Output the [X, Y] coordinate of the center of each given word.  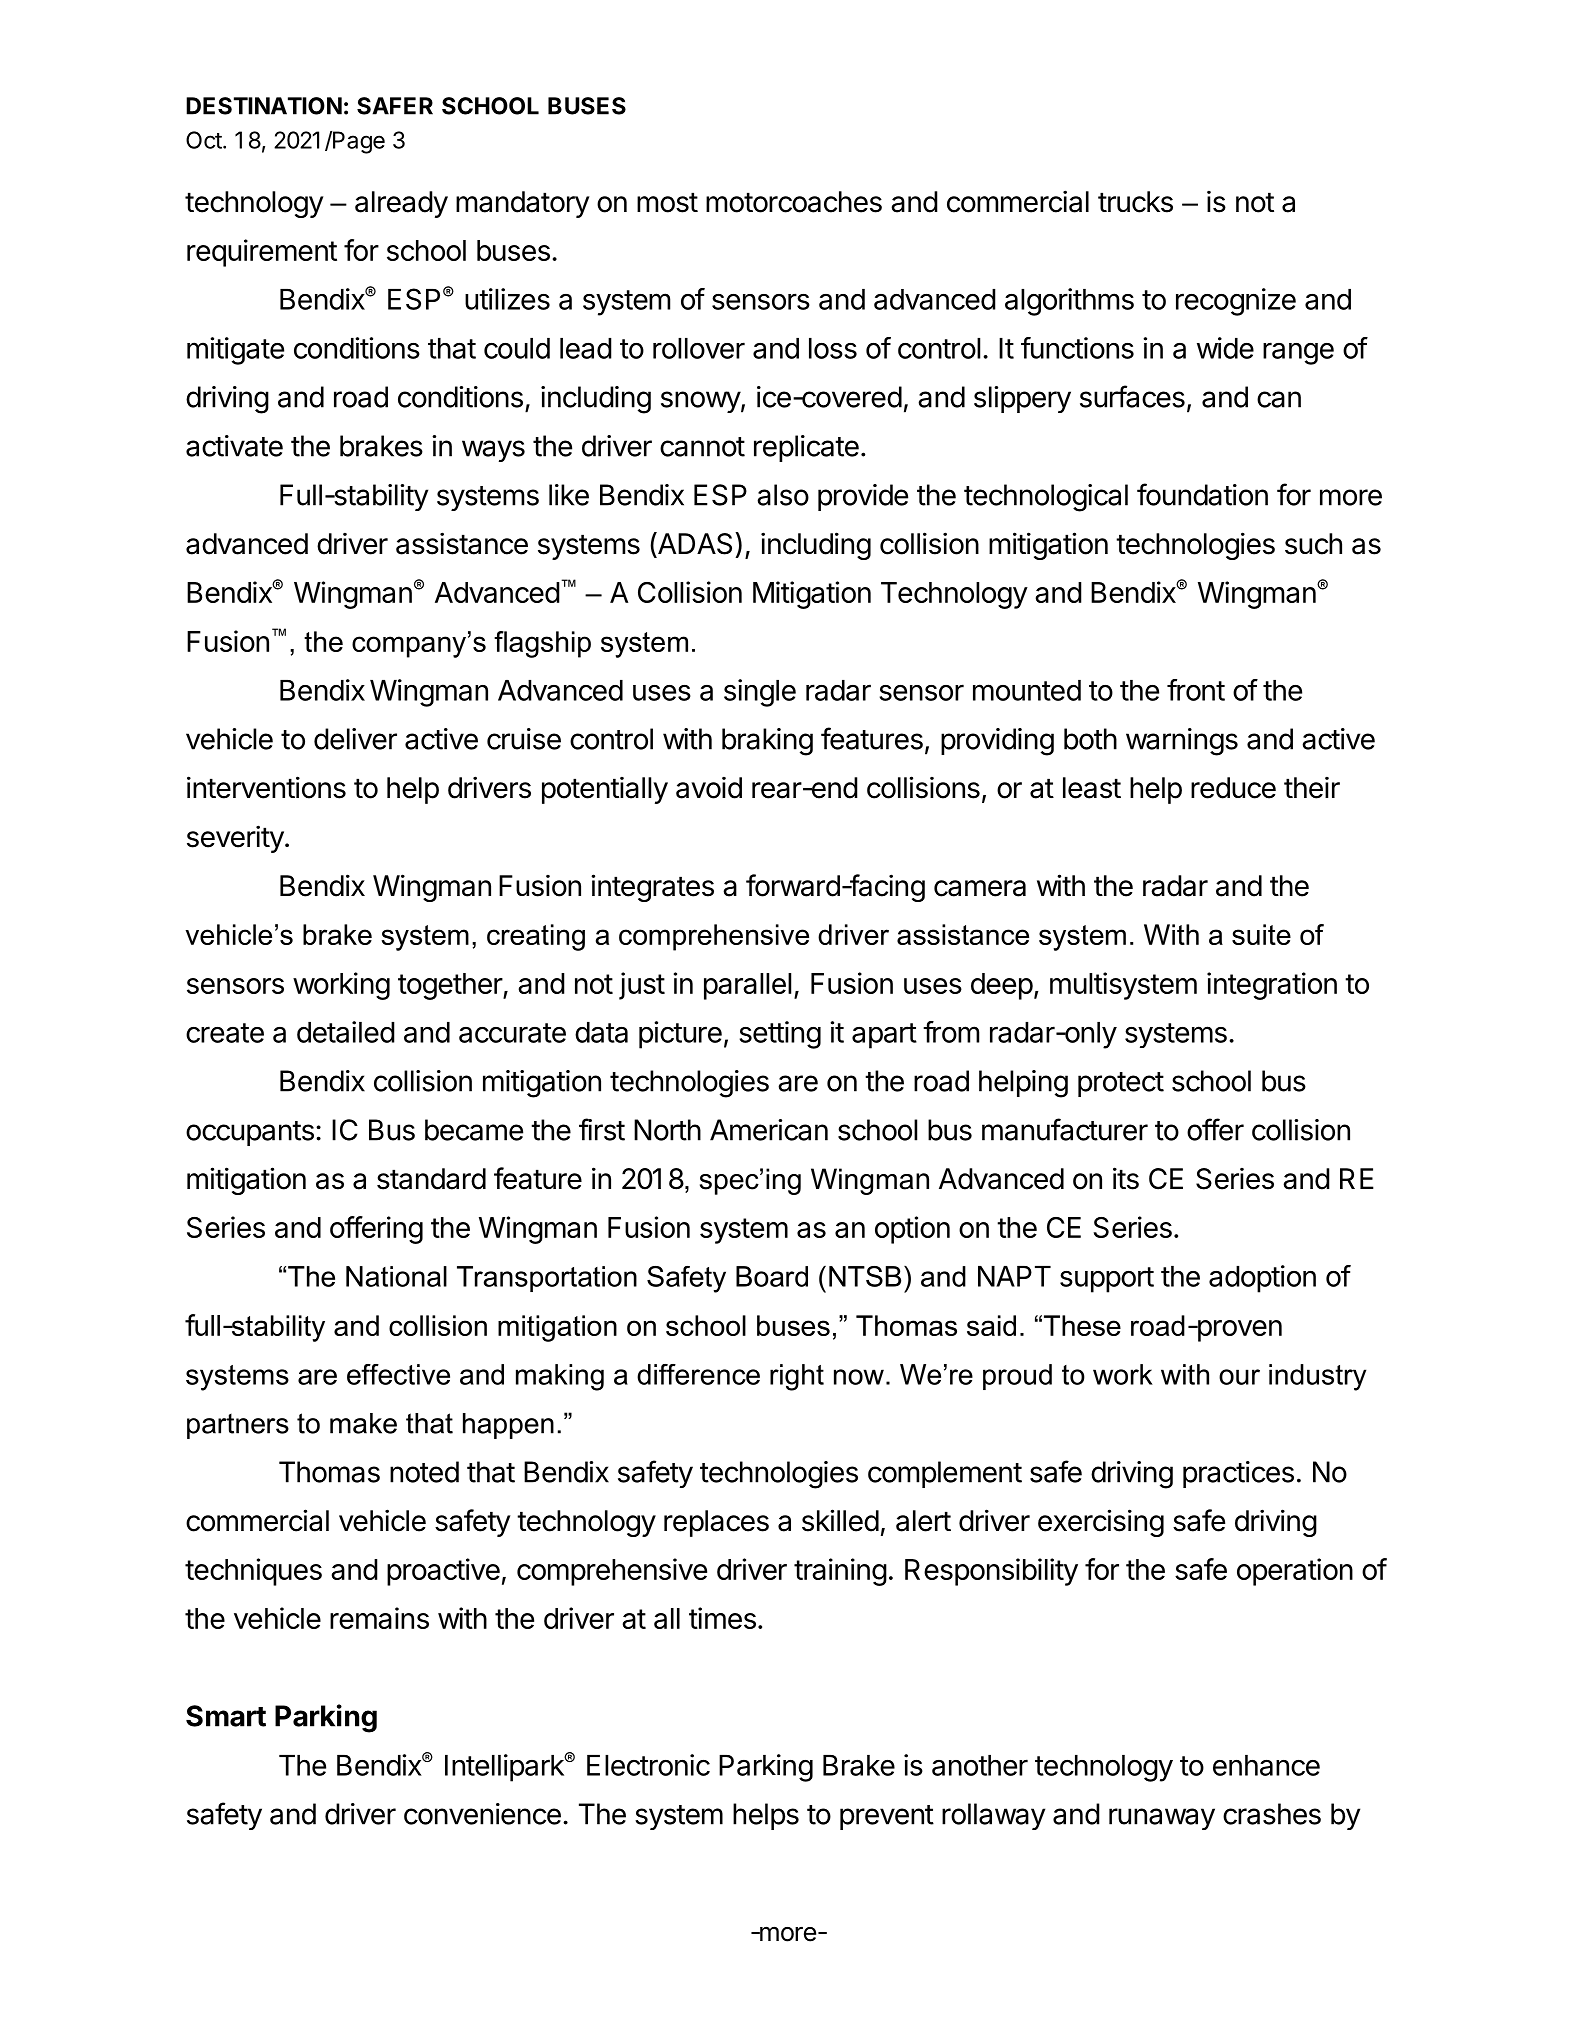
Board [772, 1276]
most [667, 202]
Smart [226, 1716]
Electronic [648, 1765]
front [1196, 690]
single [760, 693]
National [396, 1276]
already [401, 204]
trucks [1135, 202]
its [1126, 1178]
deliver [355, 739]
